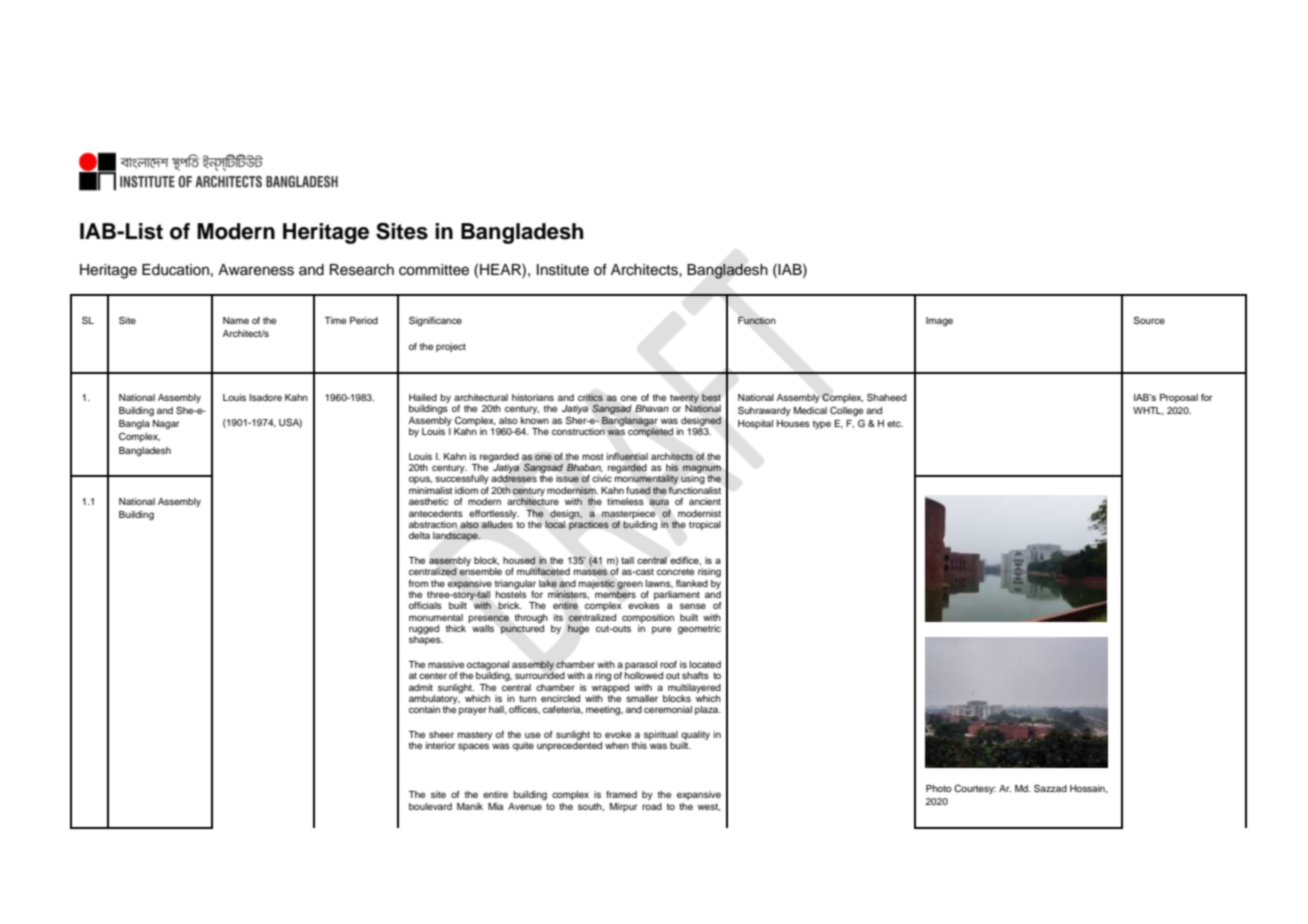 Image resolution: width=1308 pixels, height=924 pixels. What do you see at coordinates (895, 424) in the image?
I see `etc` at bounding box center [895, 424].
